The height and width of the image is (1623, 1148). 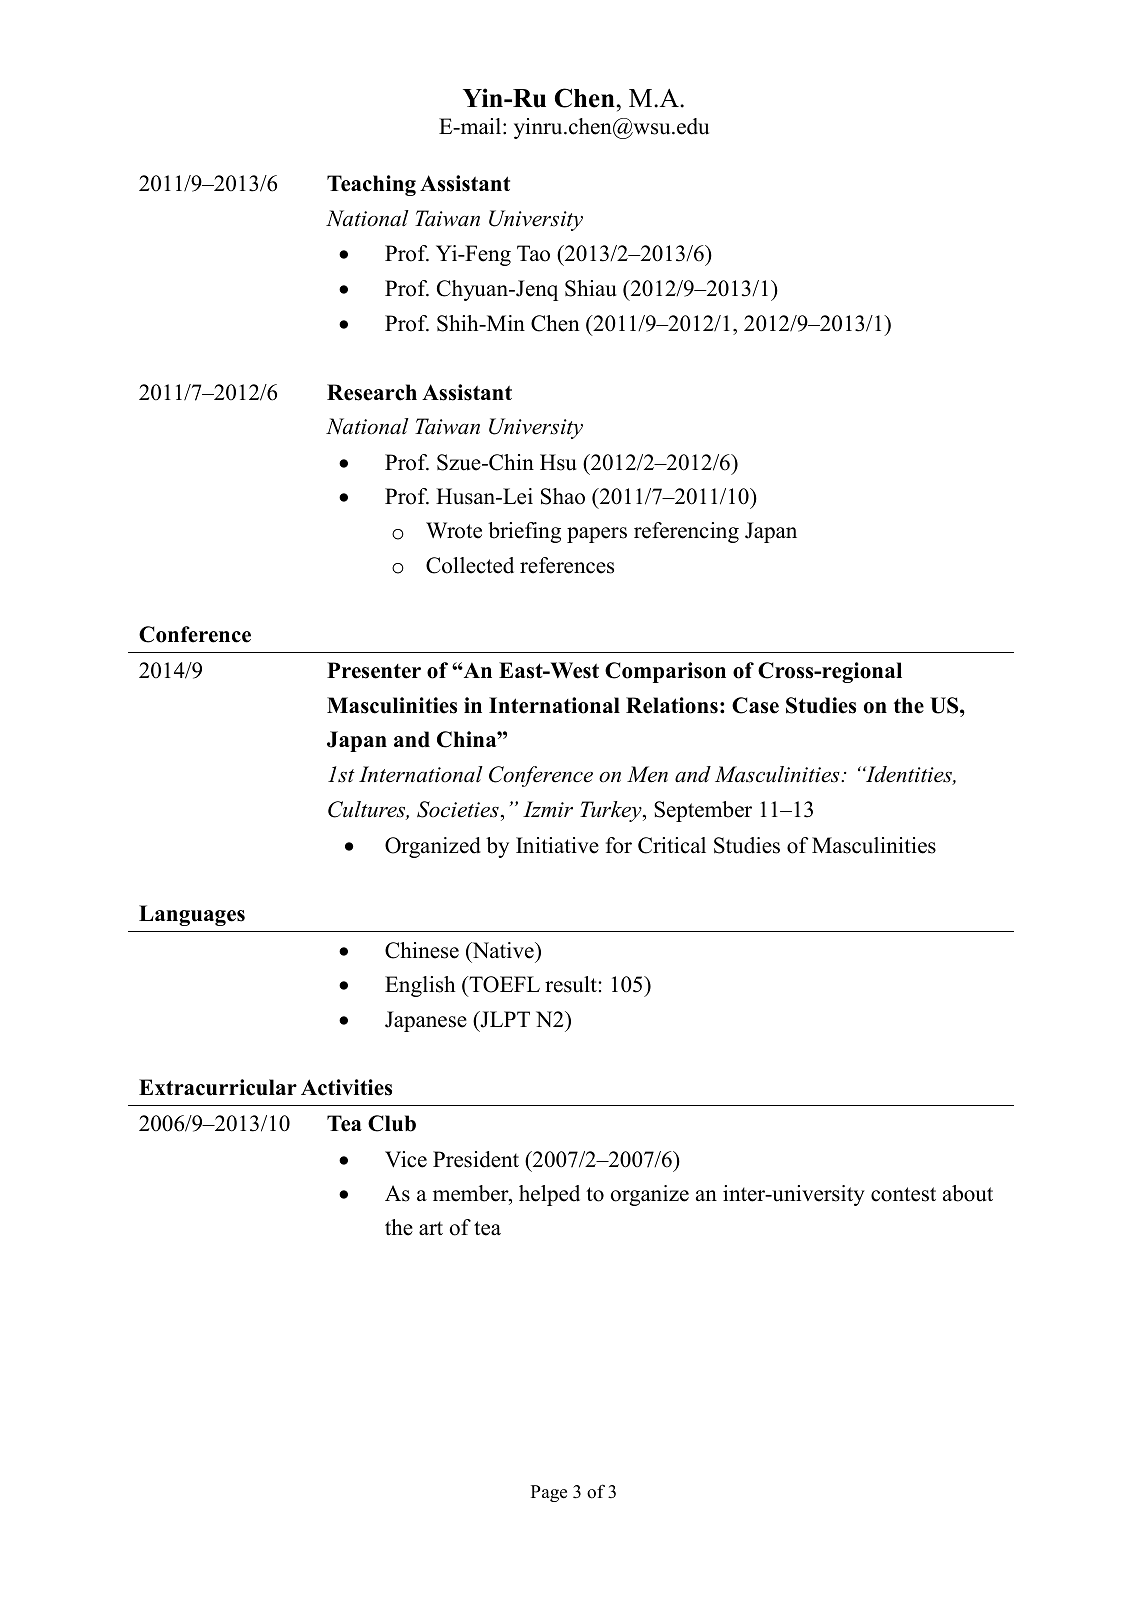 I want to click on Research, so click(x=372, y=392).
